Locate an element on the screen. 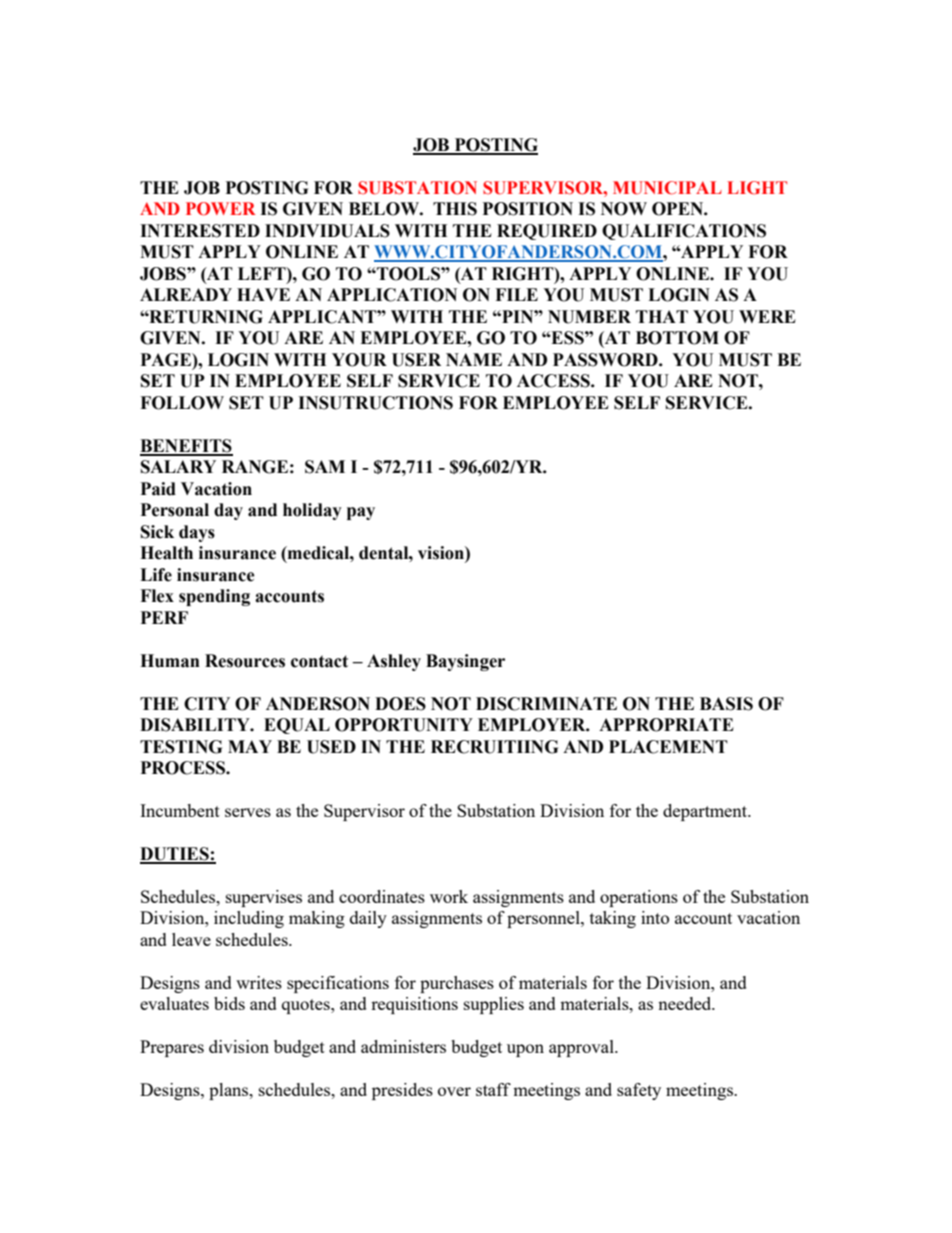 The image size is (952, 1233). work is located at coordinates (449, 896).
